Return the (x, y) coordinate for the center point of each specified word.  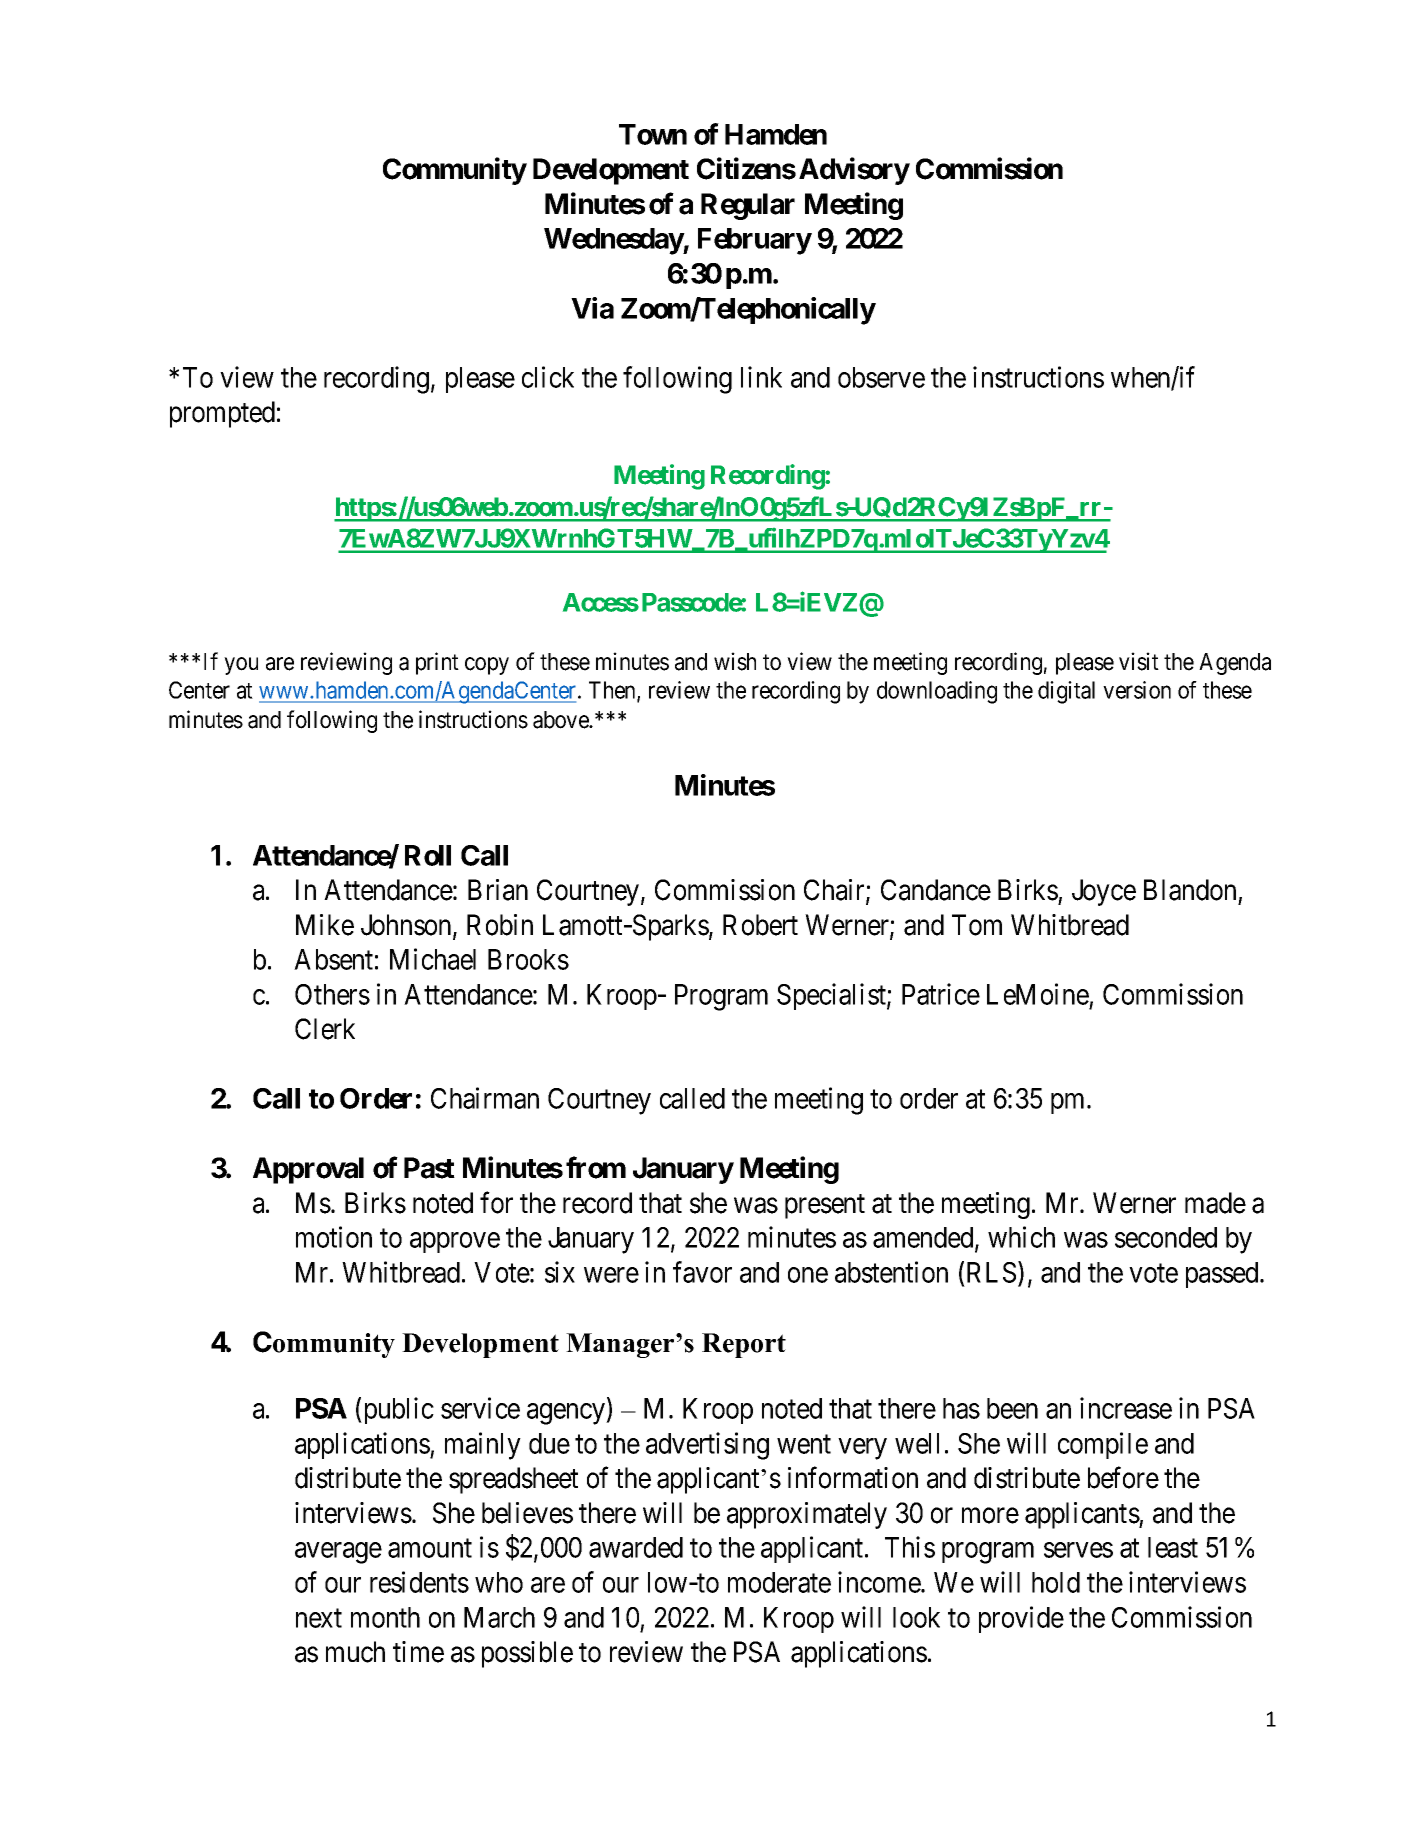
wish (735, 661)
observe (881, 377)
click (548, 377)
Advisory (854, 171)
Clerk (325, 1029)
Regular (748, 206)
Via (592, 308)
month (385, 1617)
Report (744, 1345)
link (761, 377)
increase (1126, 1408)
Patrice (941, 994)
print (437, 663)
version (1137, 690)
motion (334, 1237)
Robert (760, 925)
